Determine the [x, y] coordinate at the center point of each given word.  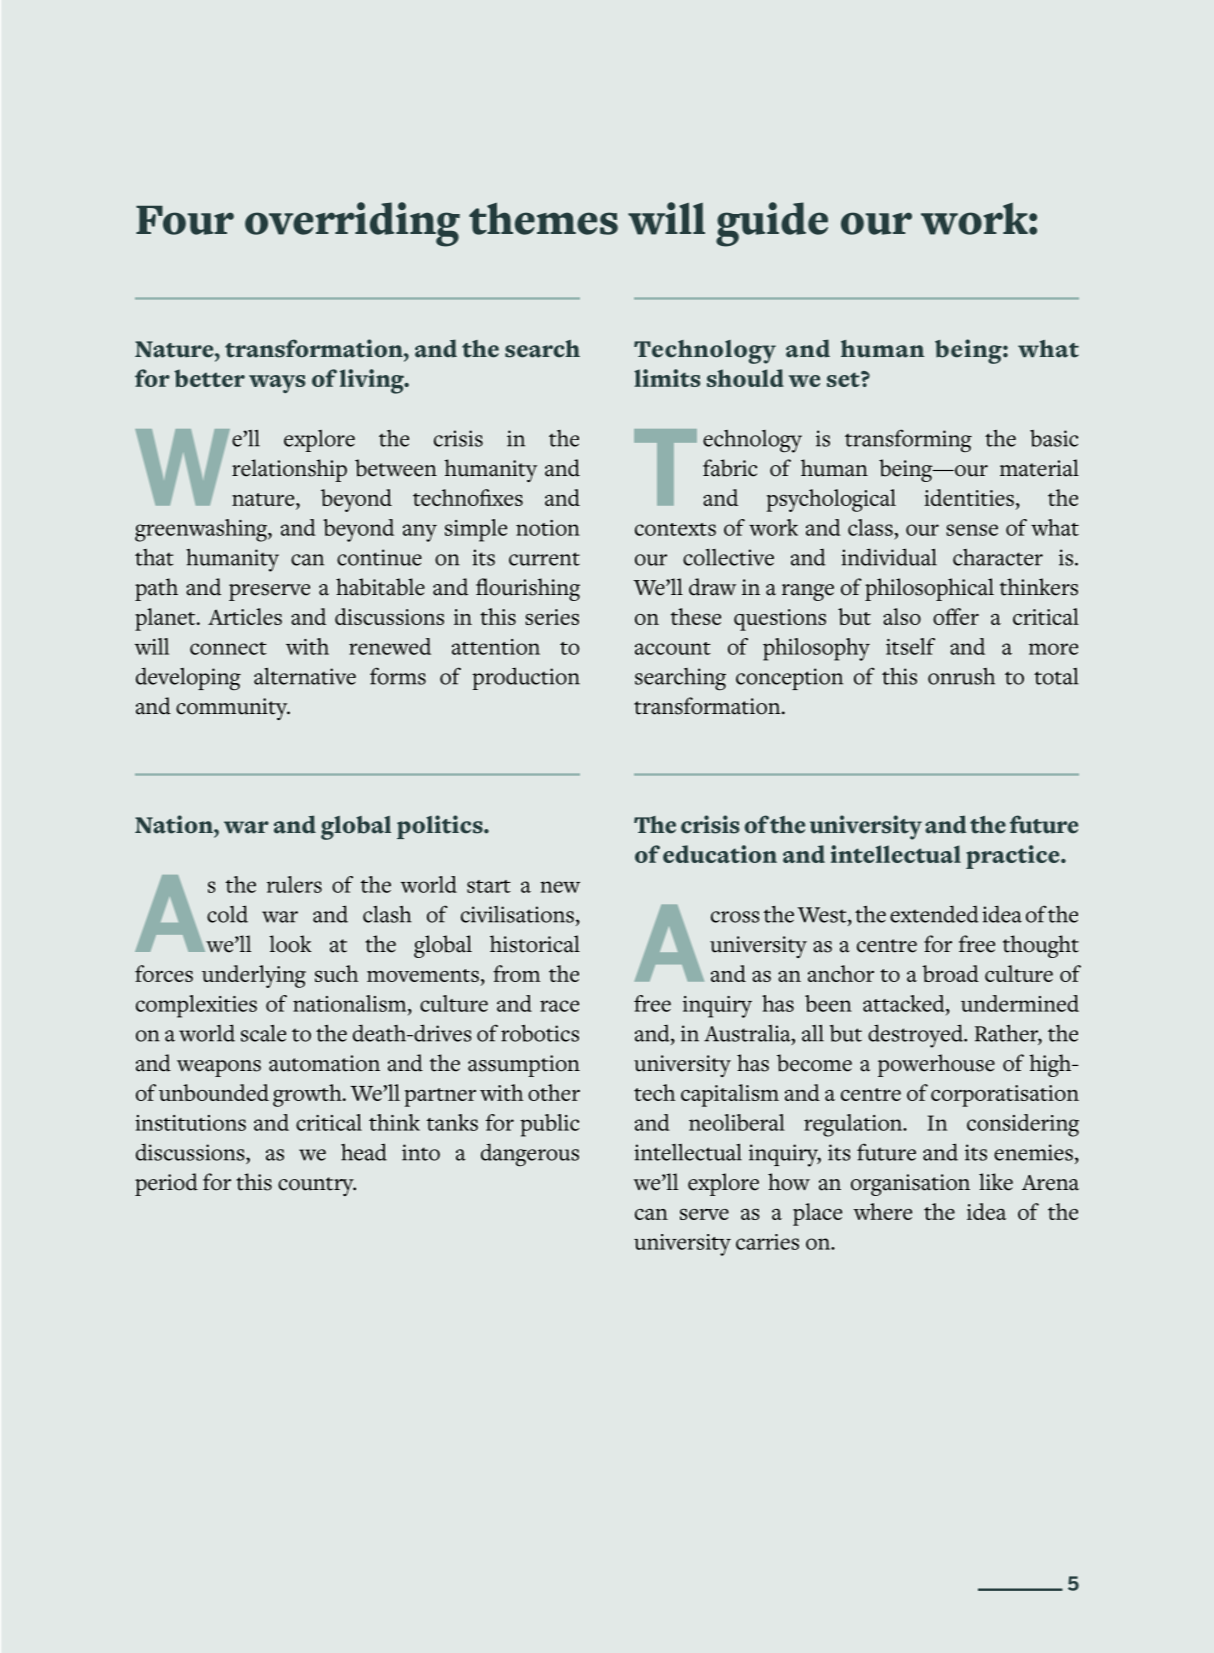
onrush [961, 676]
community [233, 709]
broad [950, 973]
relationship [289, 470]
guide [772, 224]
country [317, 1186]
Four [185, 220]
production [526, 678]
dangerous [530, 1155]
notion [548, 528]
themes [543, 218]
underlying [254, 976]
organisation [910, 1185]
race [559, 1006]
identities [969, 497]
